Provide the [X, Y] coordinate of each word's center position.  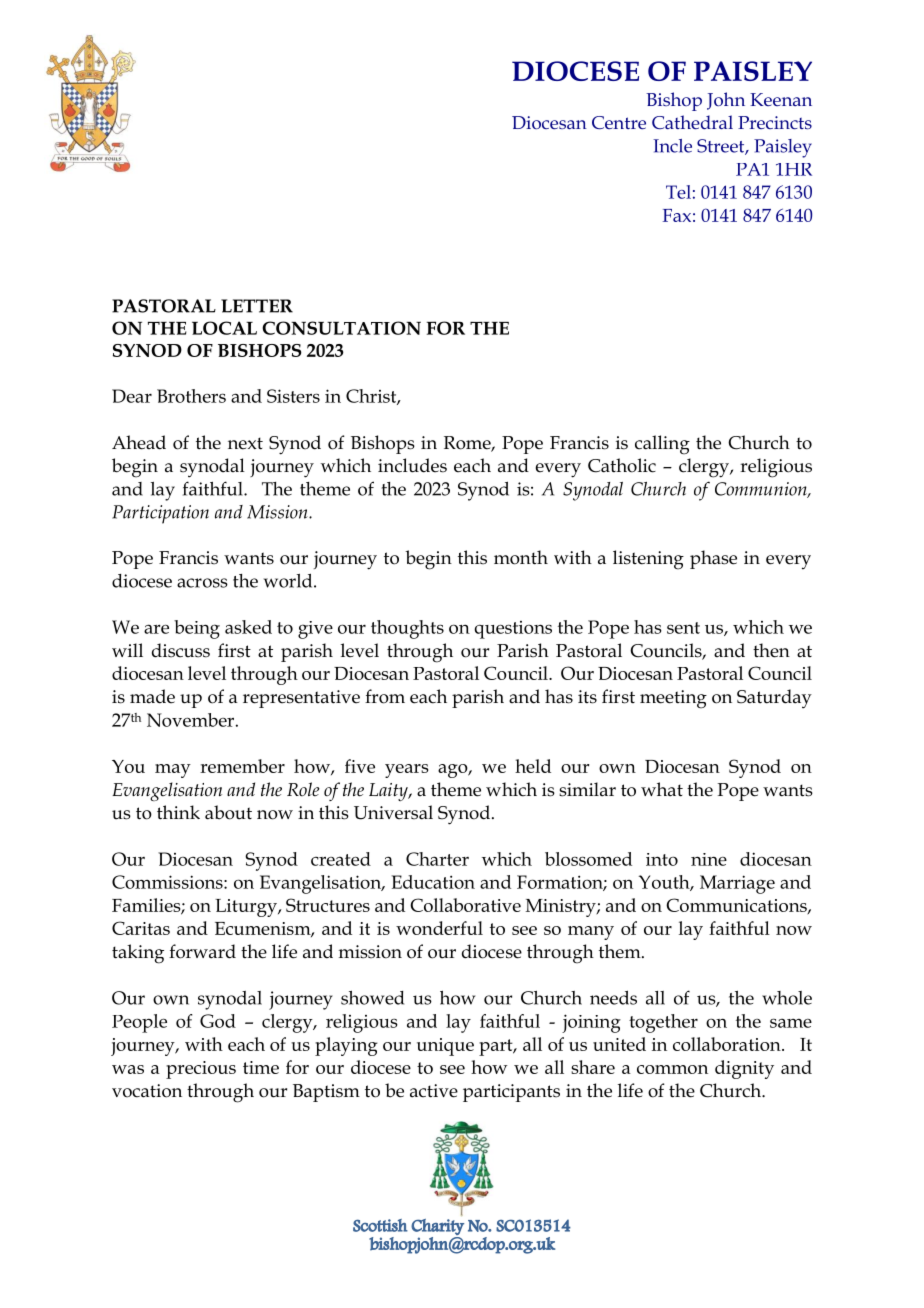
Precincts [775, 123]
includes [412, 465]
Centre [619, 123]
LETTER [257, 306]
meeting [673, 699]
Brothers [191, 396]
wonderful [439, 928]
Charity [437, 1227]
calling [662, 445]
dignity [744, 1069]
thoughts [407, 629]
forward [202, 951]
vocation [147, 1091]
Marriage [737, 884]
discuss [181, 650]
